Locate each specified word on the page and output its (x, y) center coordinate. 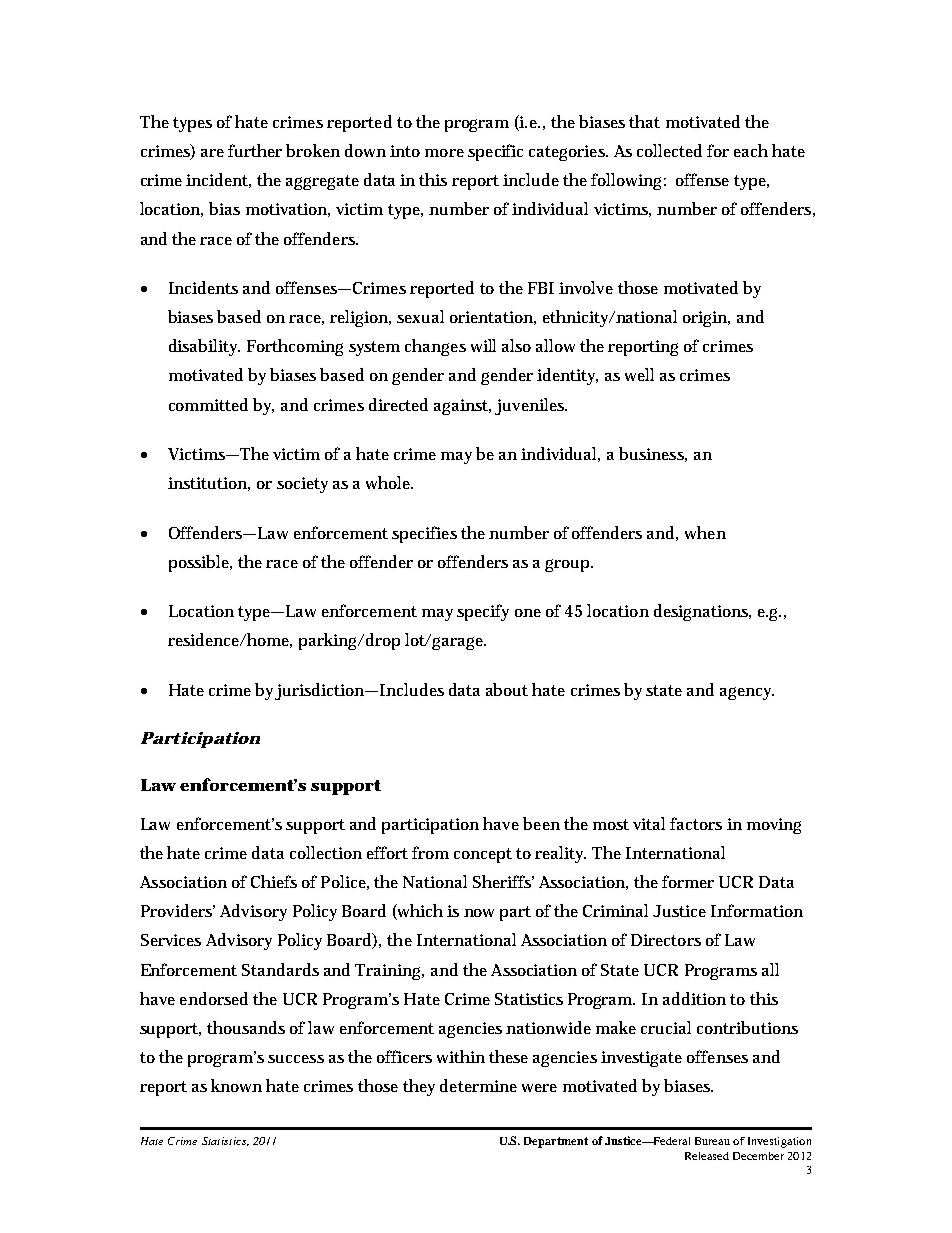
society (302, 485)
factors (696, 823)
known (236, 1085)
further (255, 150)
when (705, 532)
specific (495, 152)
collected (669, 150)
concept (483, 855)
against (462, 407)
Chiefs (274, 881)
